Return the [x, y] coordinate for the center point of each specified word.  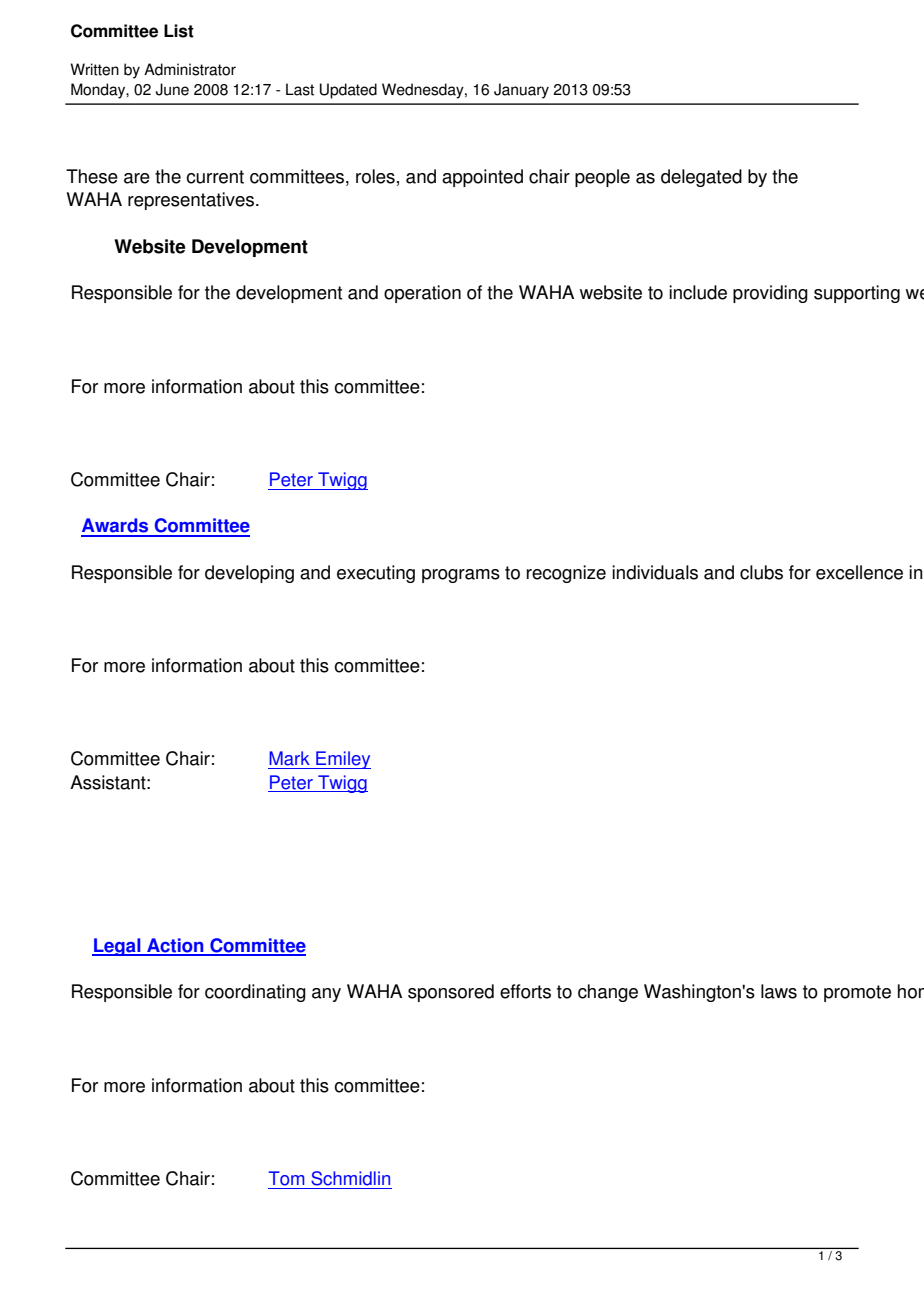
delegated [701, 178]
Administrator [190, 69]
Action [175, 946]
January [521, 91]
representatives [192, 201]
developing [249, 574]
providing [770, 294]
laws [779, 991]
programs [461, 576]
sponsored [451, 993]
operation [422, 294]
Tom [286, 1178]
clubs [761, 572]
